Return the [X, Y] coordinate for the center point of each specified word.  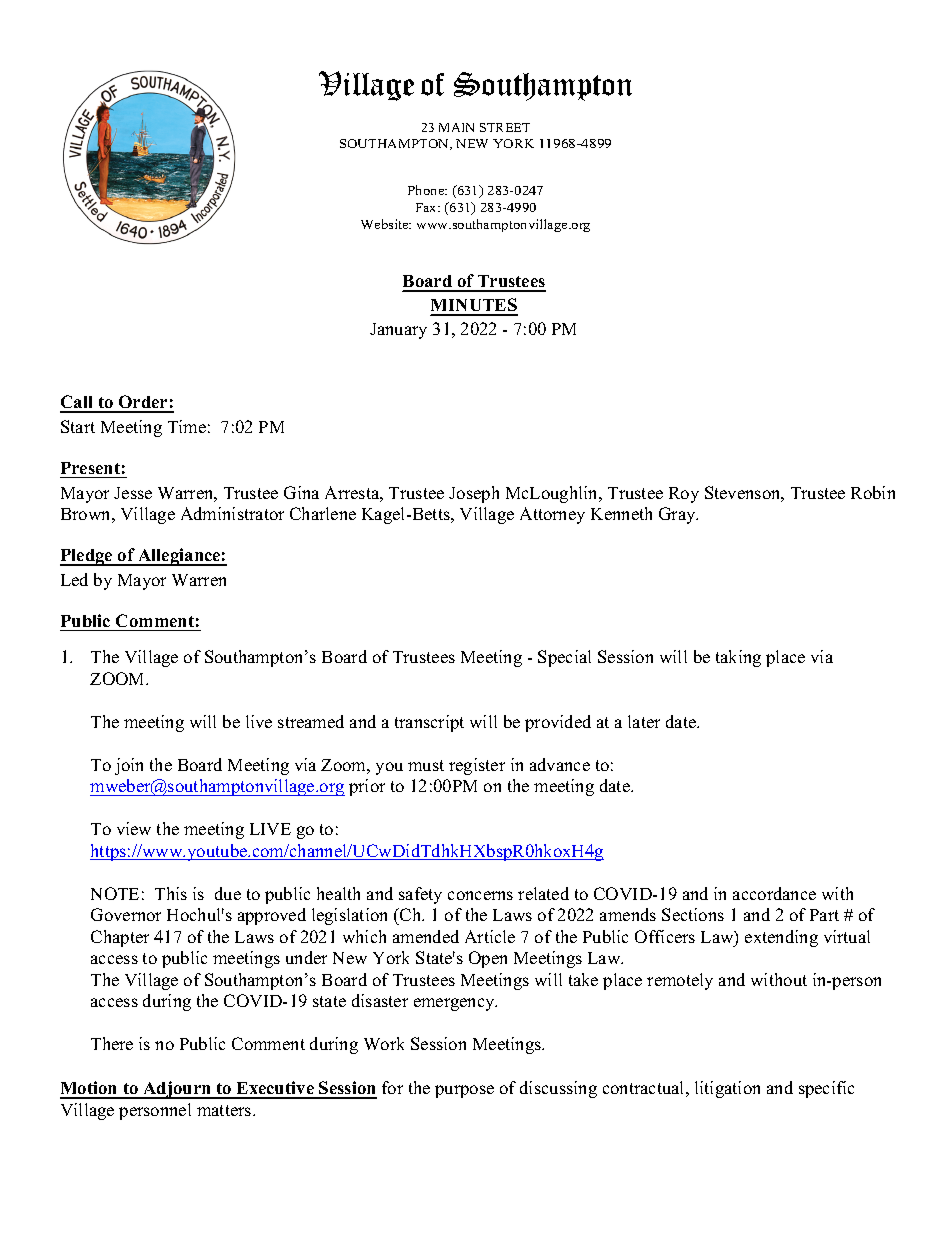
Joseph [474, 494]
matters [225, 1110]
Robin [873, 492]
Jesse [133, 493]
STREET [505, 127]
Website [386, 224]
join [129, 766]
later [644, 721]
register [477, 766]
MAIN [456, 127]
